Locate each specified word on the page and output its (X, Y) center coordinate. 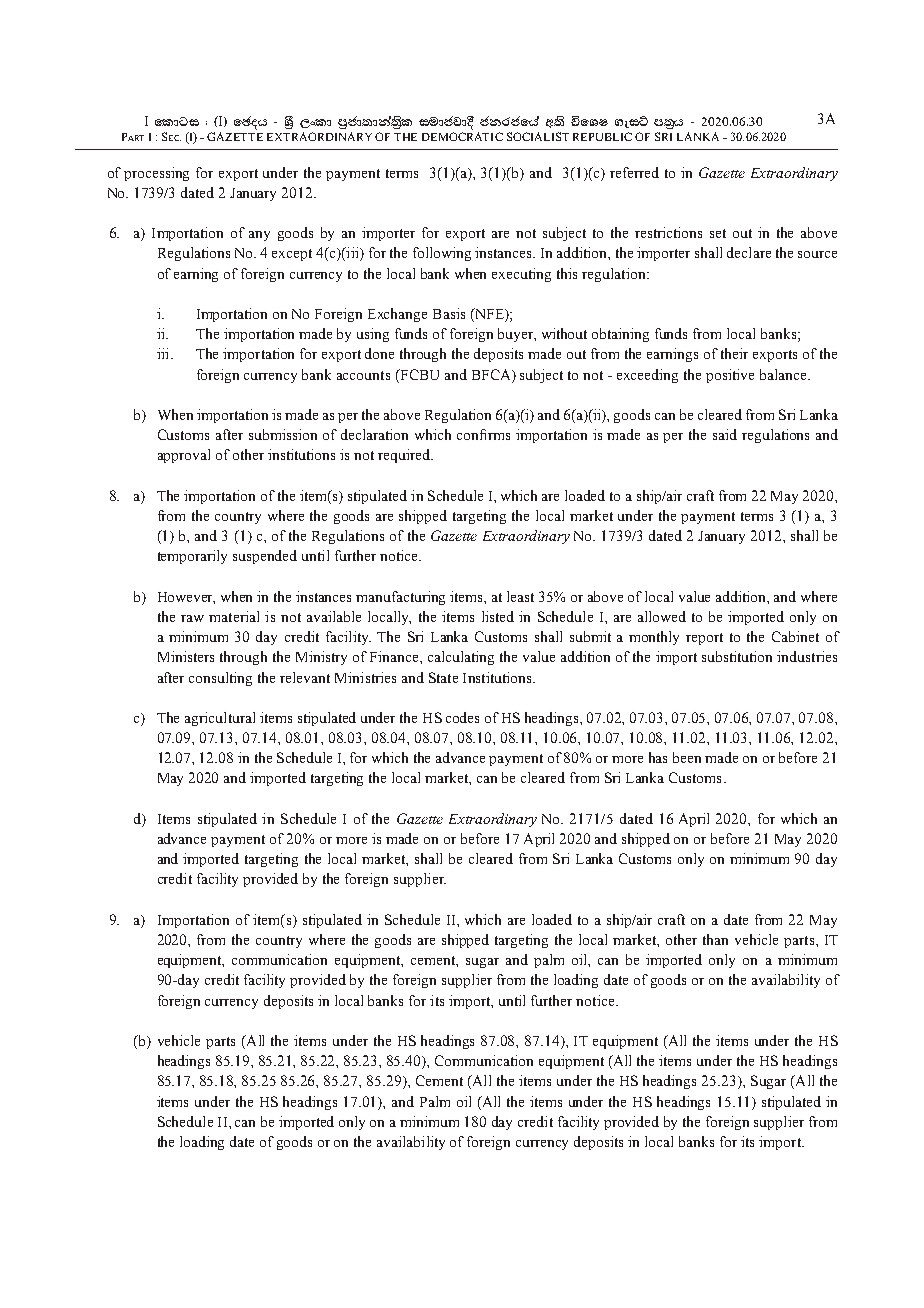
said (725, 434)
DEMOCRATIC (462, 136)
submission (283, 434)
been (687, 757)
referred (634, 172)
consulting (220, 679)
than (715, 939)
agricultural (220, 719)
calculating (461, 658)
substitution (737, 656)
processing (156, 174)
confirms (483, 434)
